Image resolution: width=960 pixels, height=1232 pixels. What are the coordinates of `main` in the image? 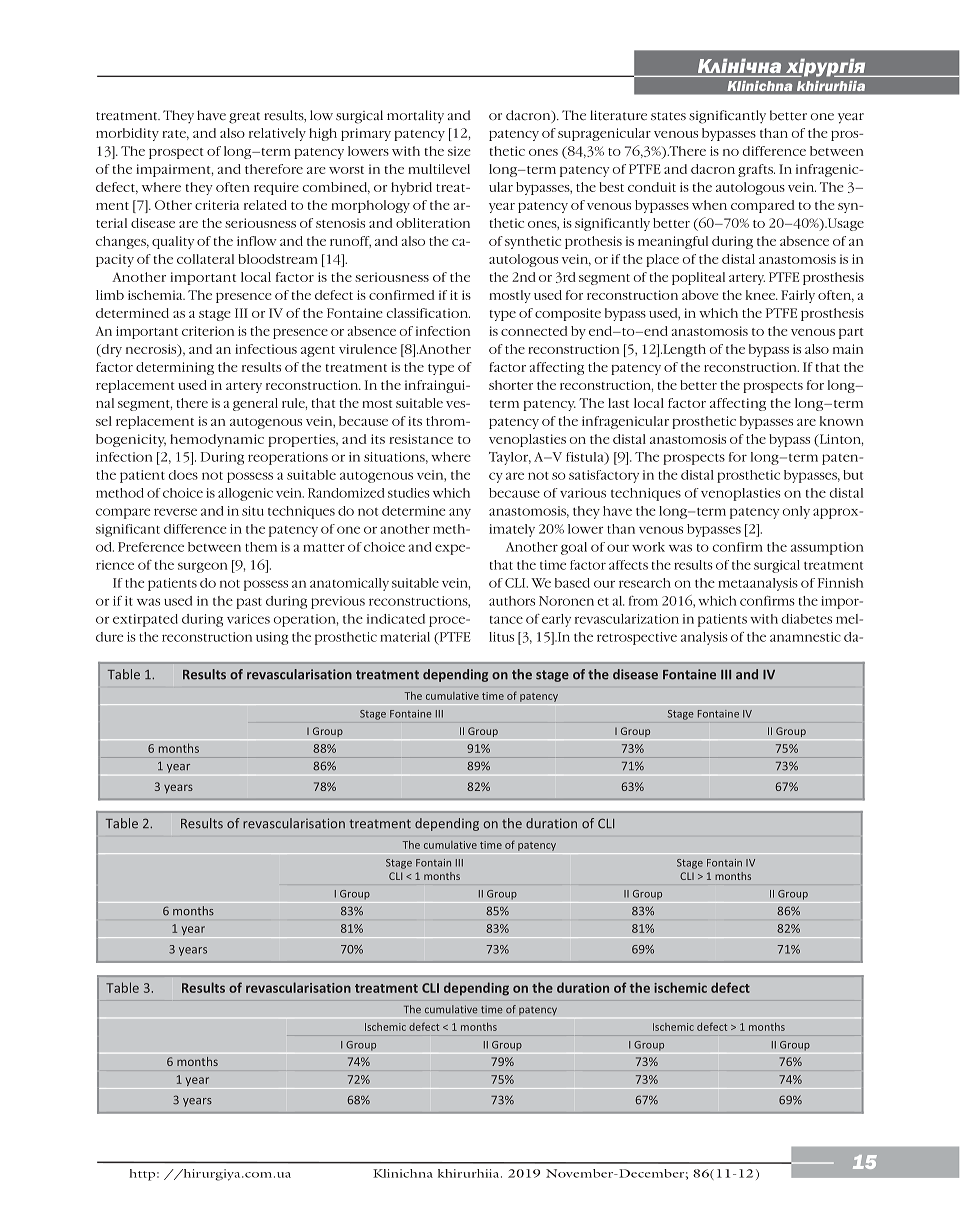 It's located at (848, 349).
